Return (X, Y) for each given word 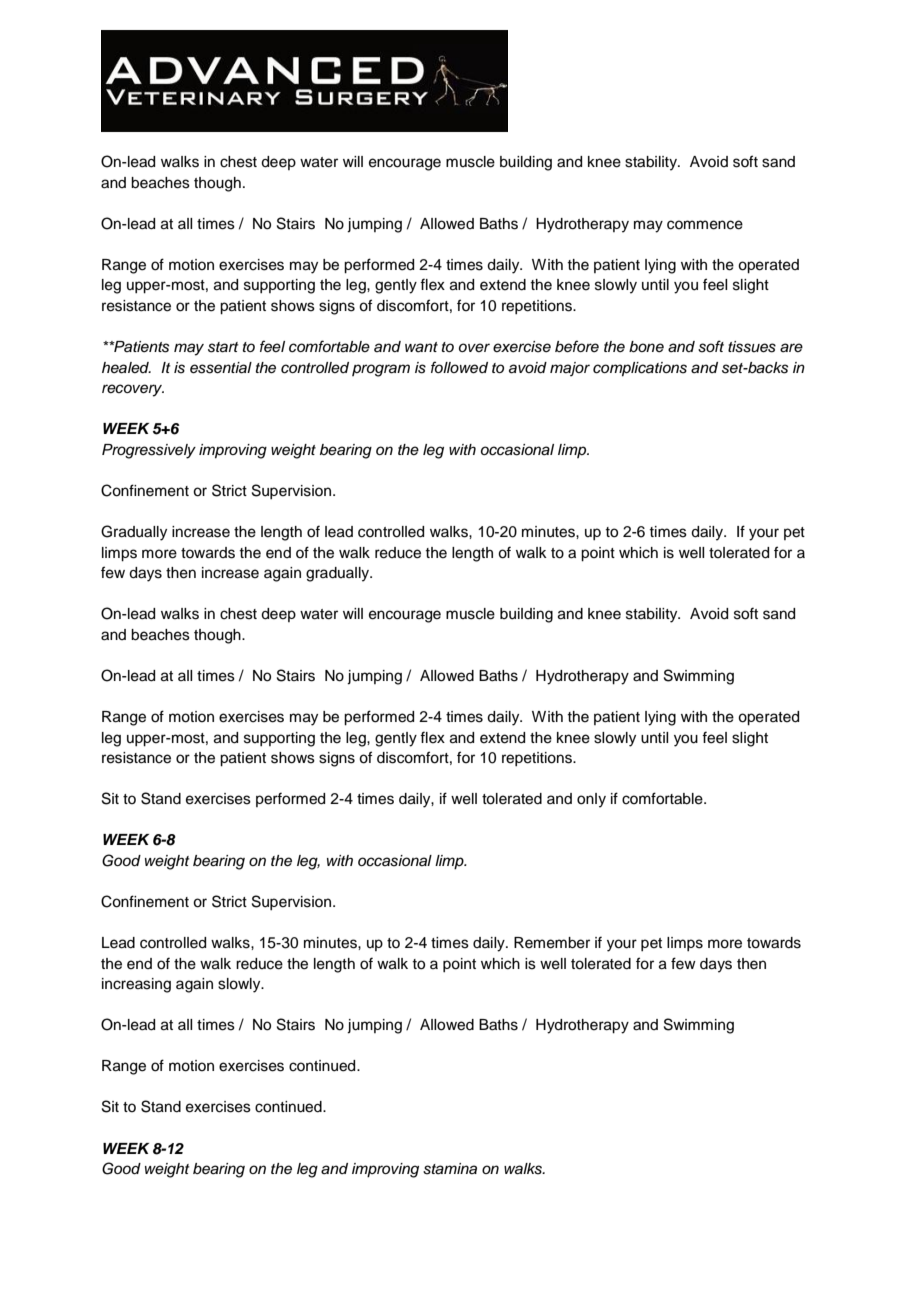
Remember (552, 943)
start (223, 347)
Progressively (149, 451)
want (421, 347)
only (591, 800)
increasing (136, 985)
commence (705, 225)
